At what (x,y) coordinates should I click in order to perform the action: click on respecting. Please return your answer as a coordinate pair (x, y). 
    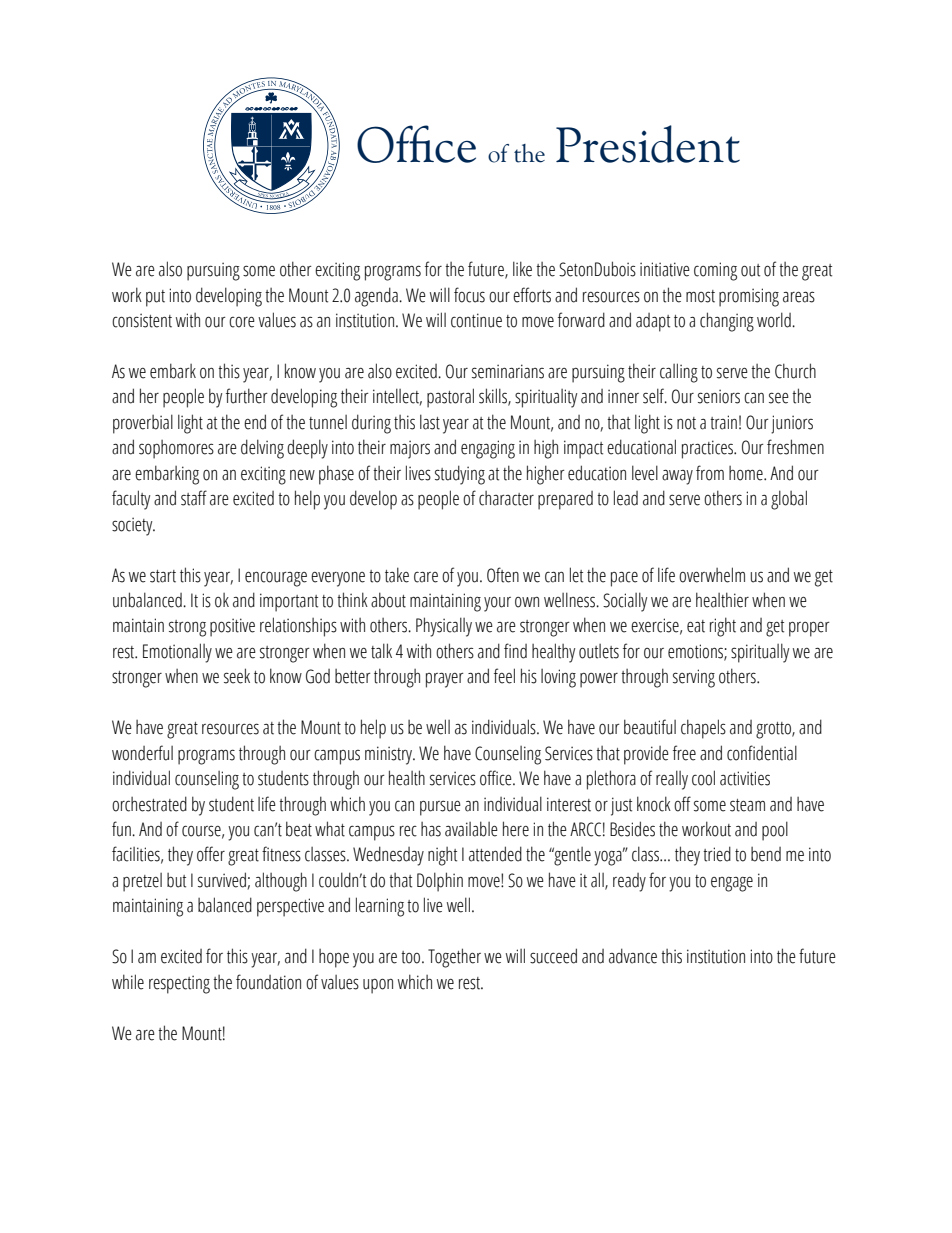
    Looking at the image, I should click on (179, 984).
